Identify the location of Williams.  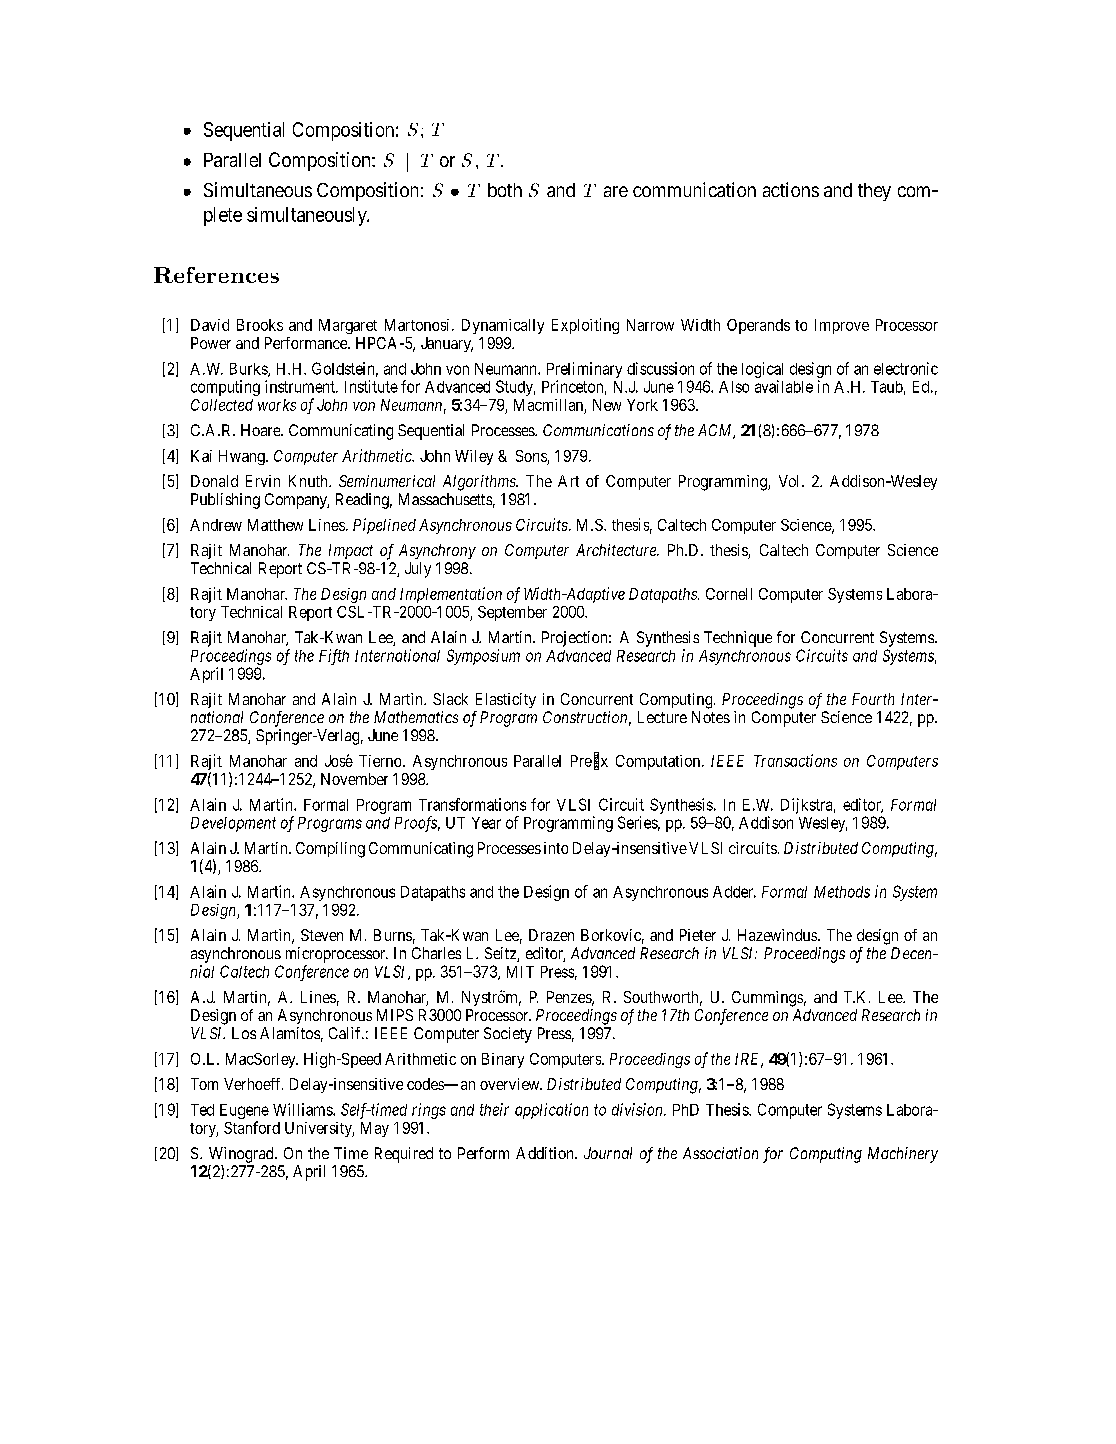
(303, 1109).
